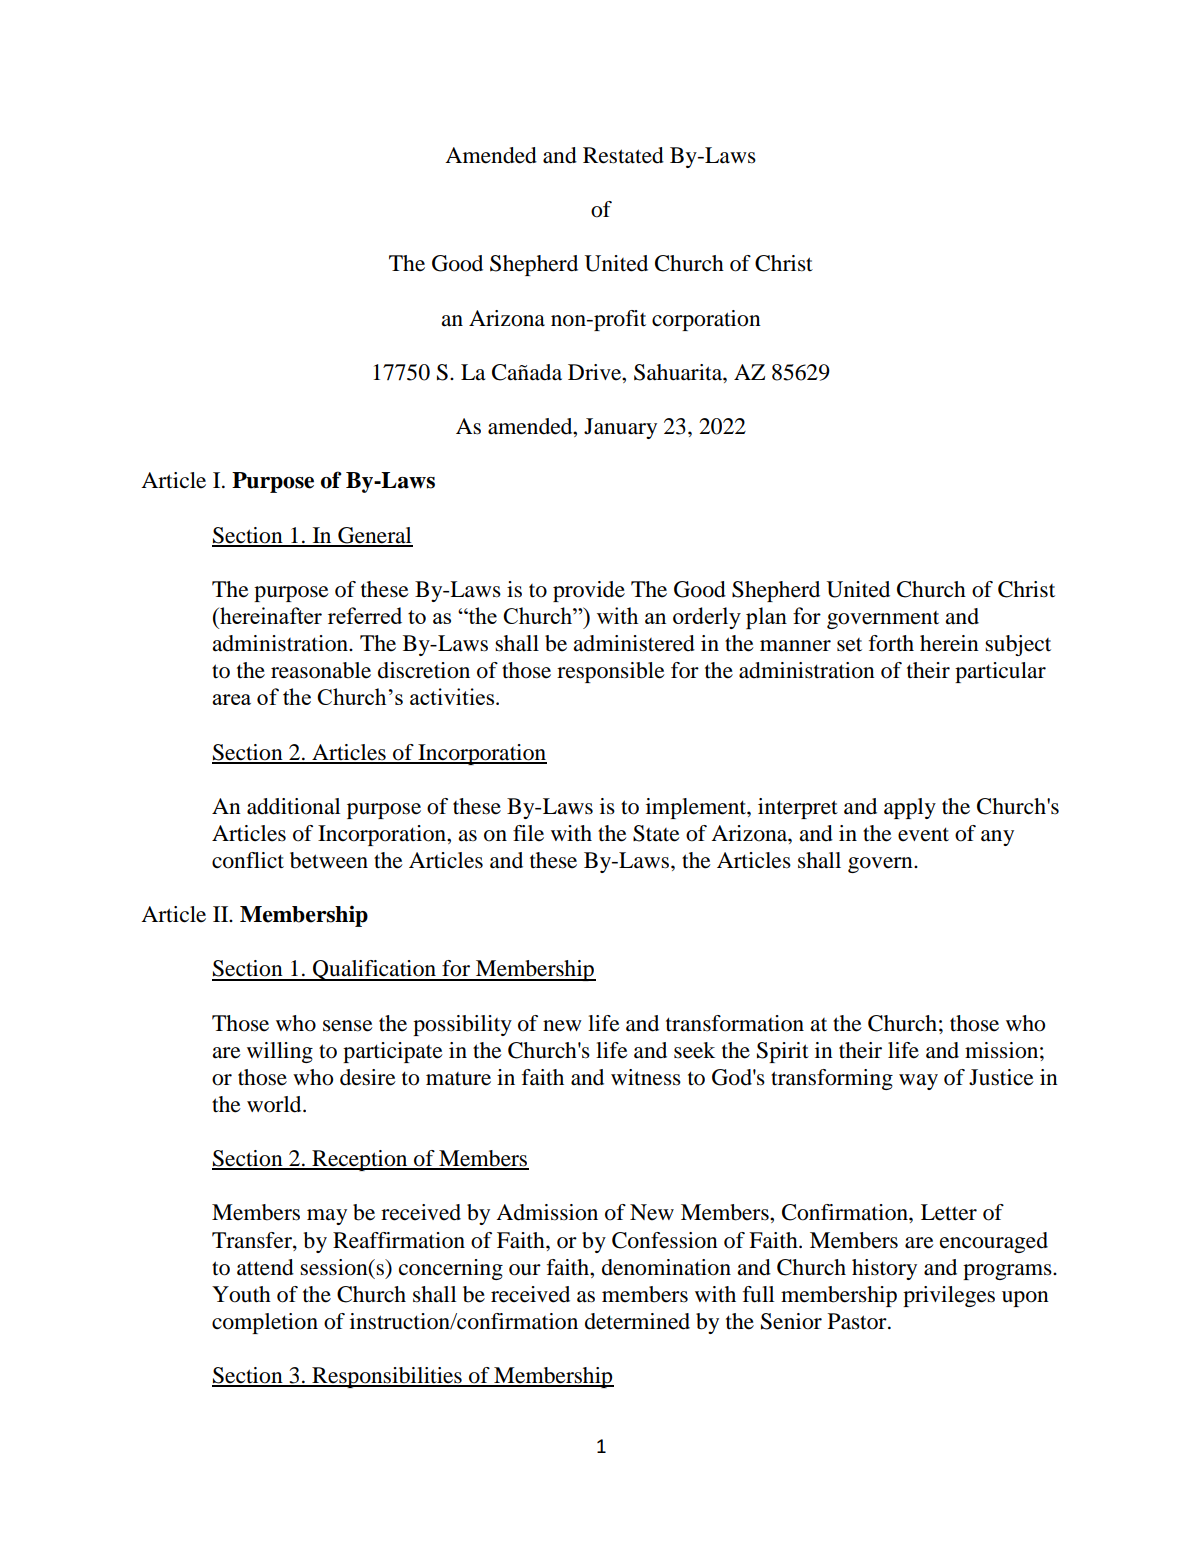 This screenshot has height=1556, width=1202. I want to click on referred, so click(365, 615).
